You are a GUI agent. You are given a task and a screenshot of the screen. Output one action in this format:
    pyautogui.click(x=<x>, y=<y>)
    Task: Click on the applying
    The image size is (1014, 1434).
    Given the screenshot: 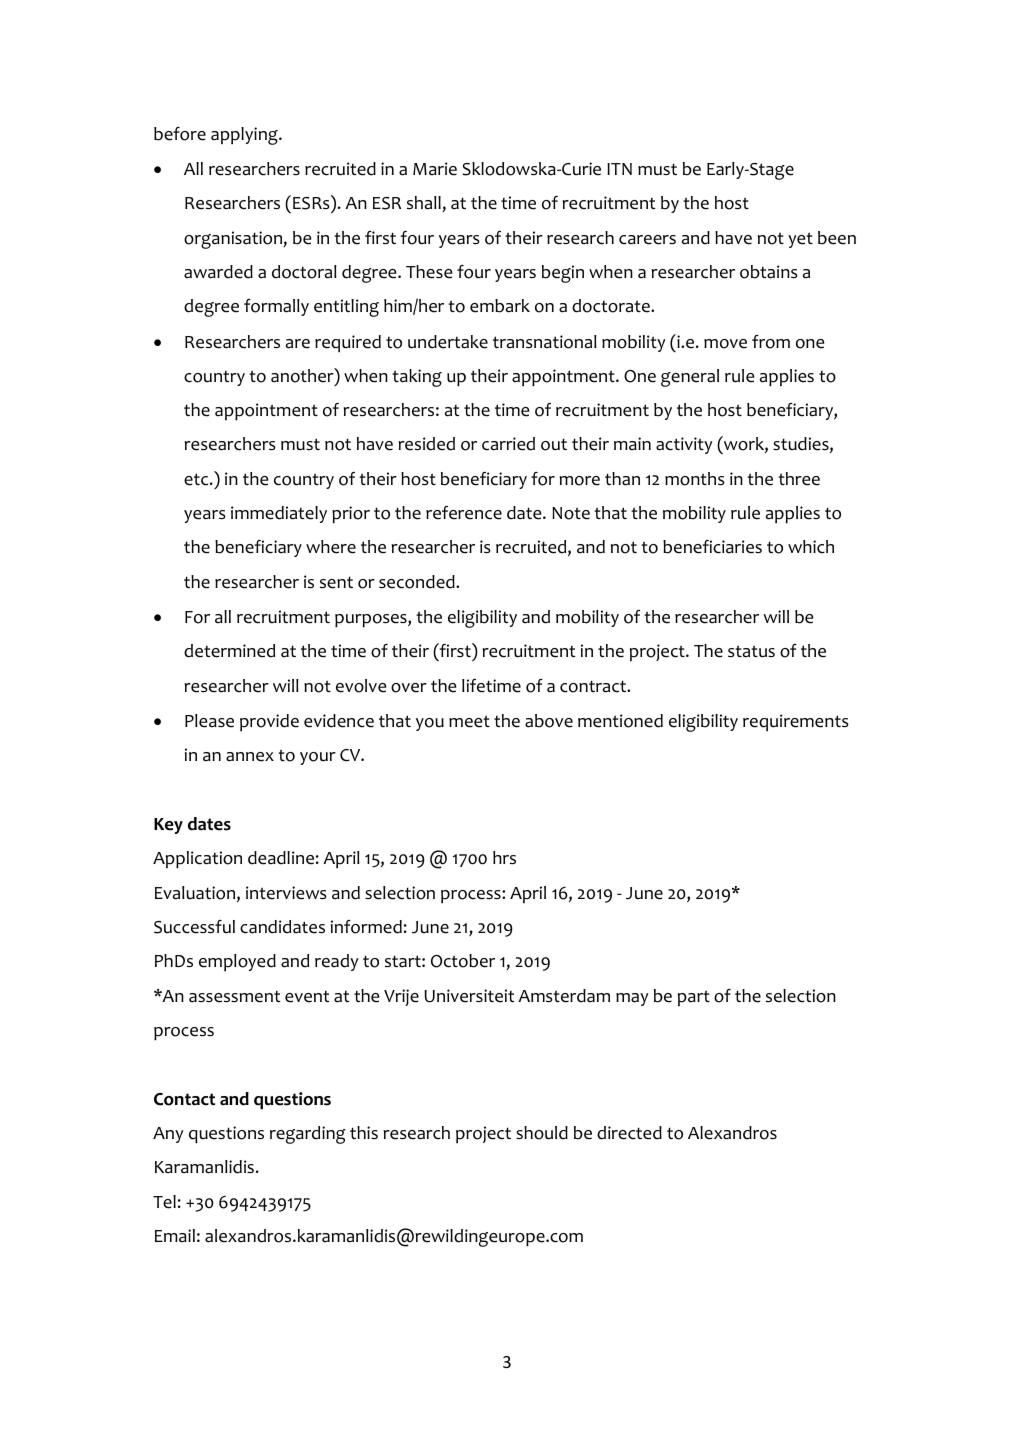 What is the action you would take?
    pyautogui.click(x=245, y=136)
